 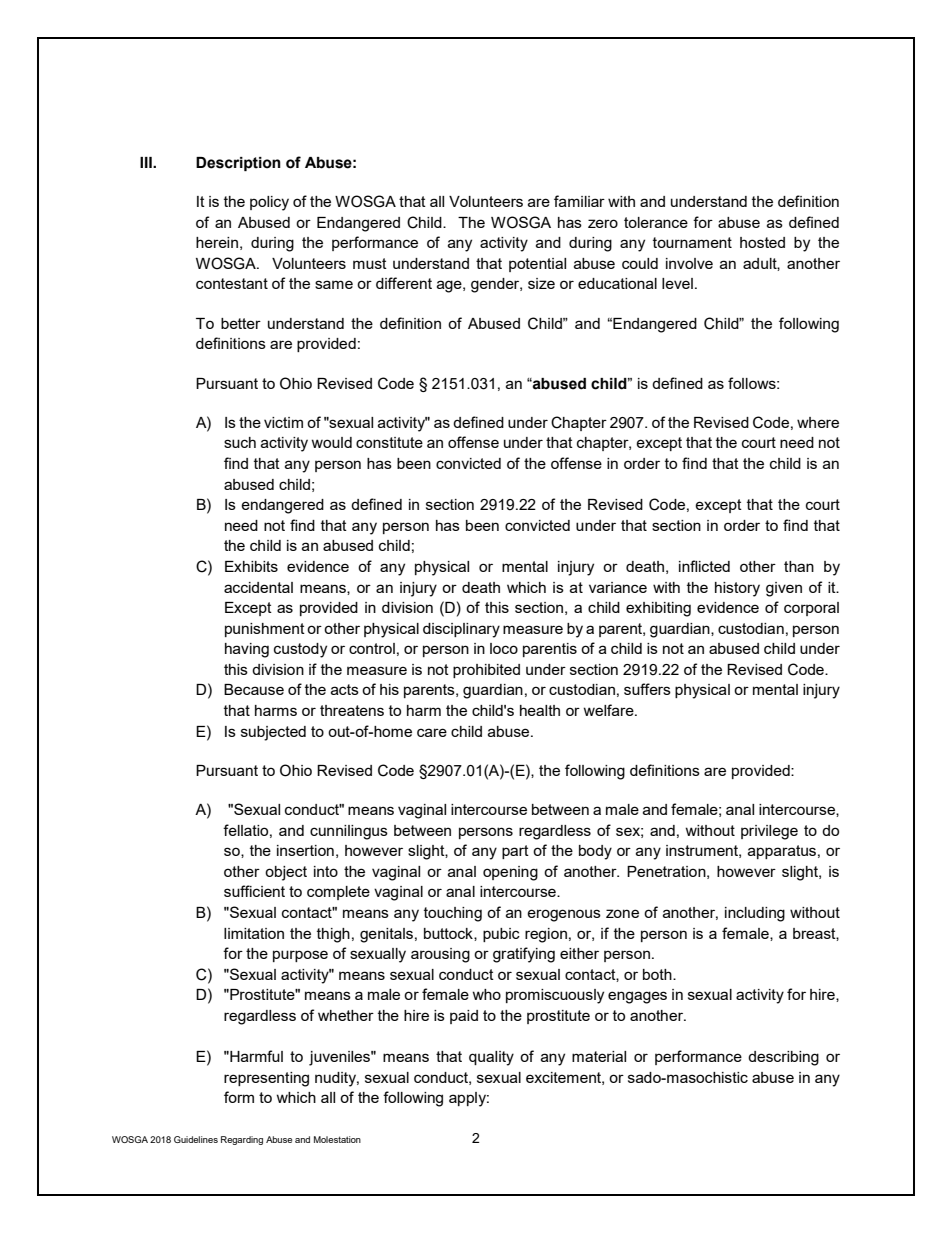 I want to click on history, so click(x=737, y=589).
